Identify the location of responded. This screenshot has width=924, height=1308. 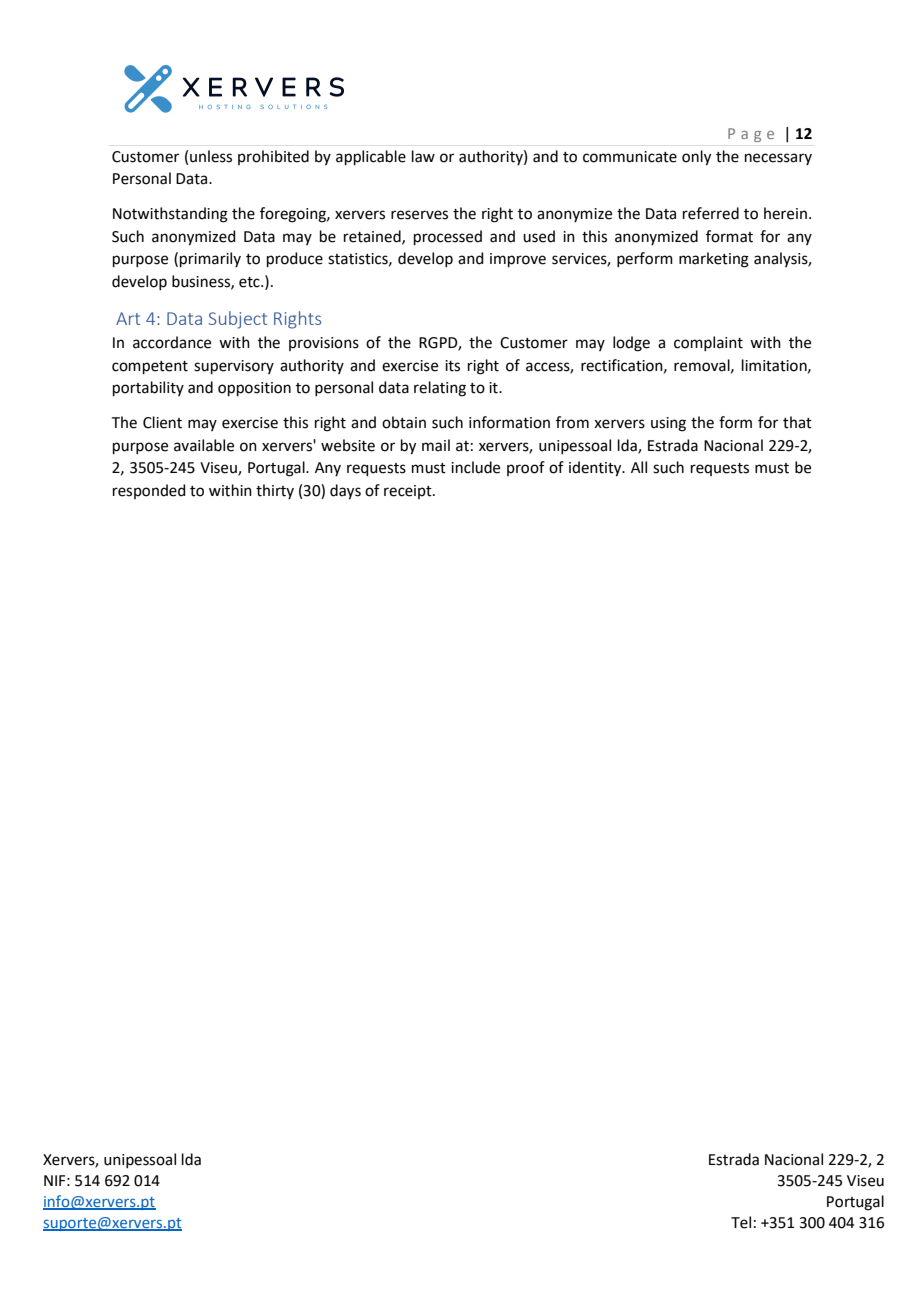
(149, 491).
